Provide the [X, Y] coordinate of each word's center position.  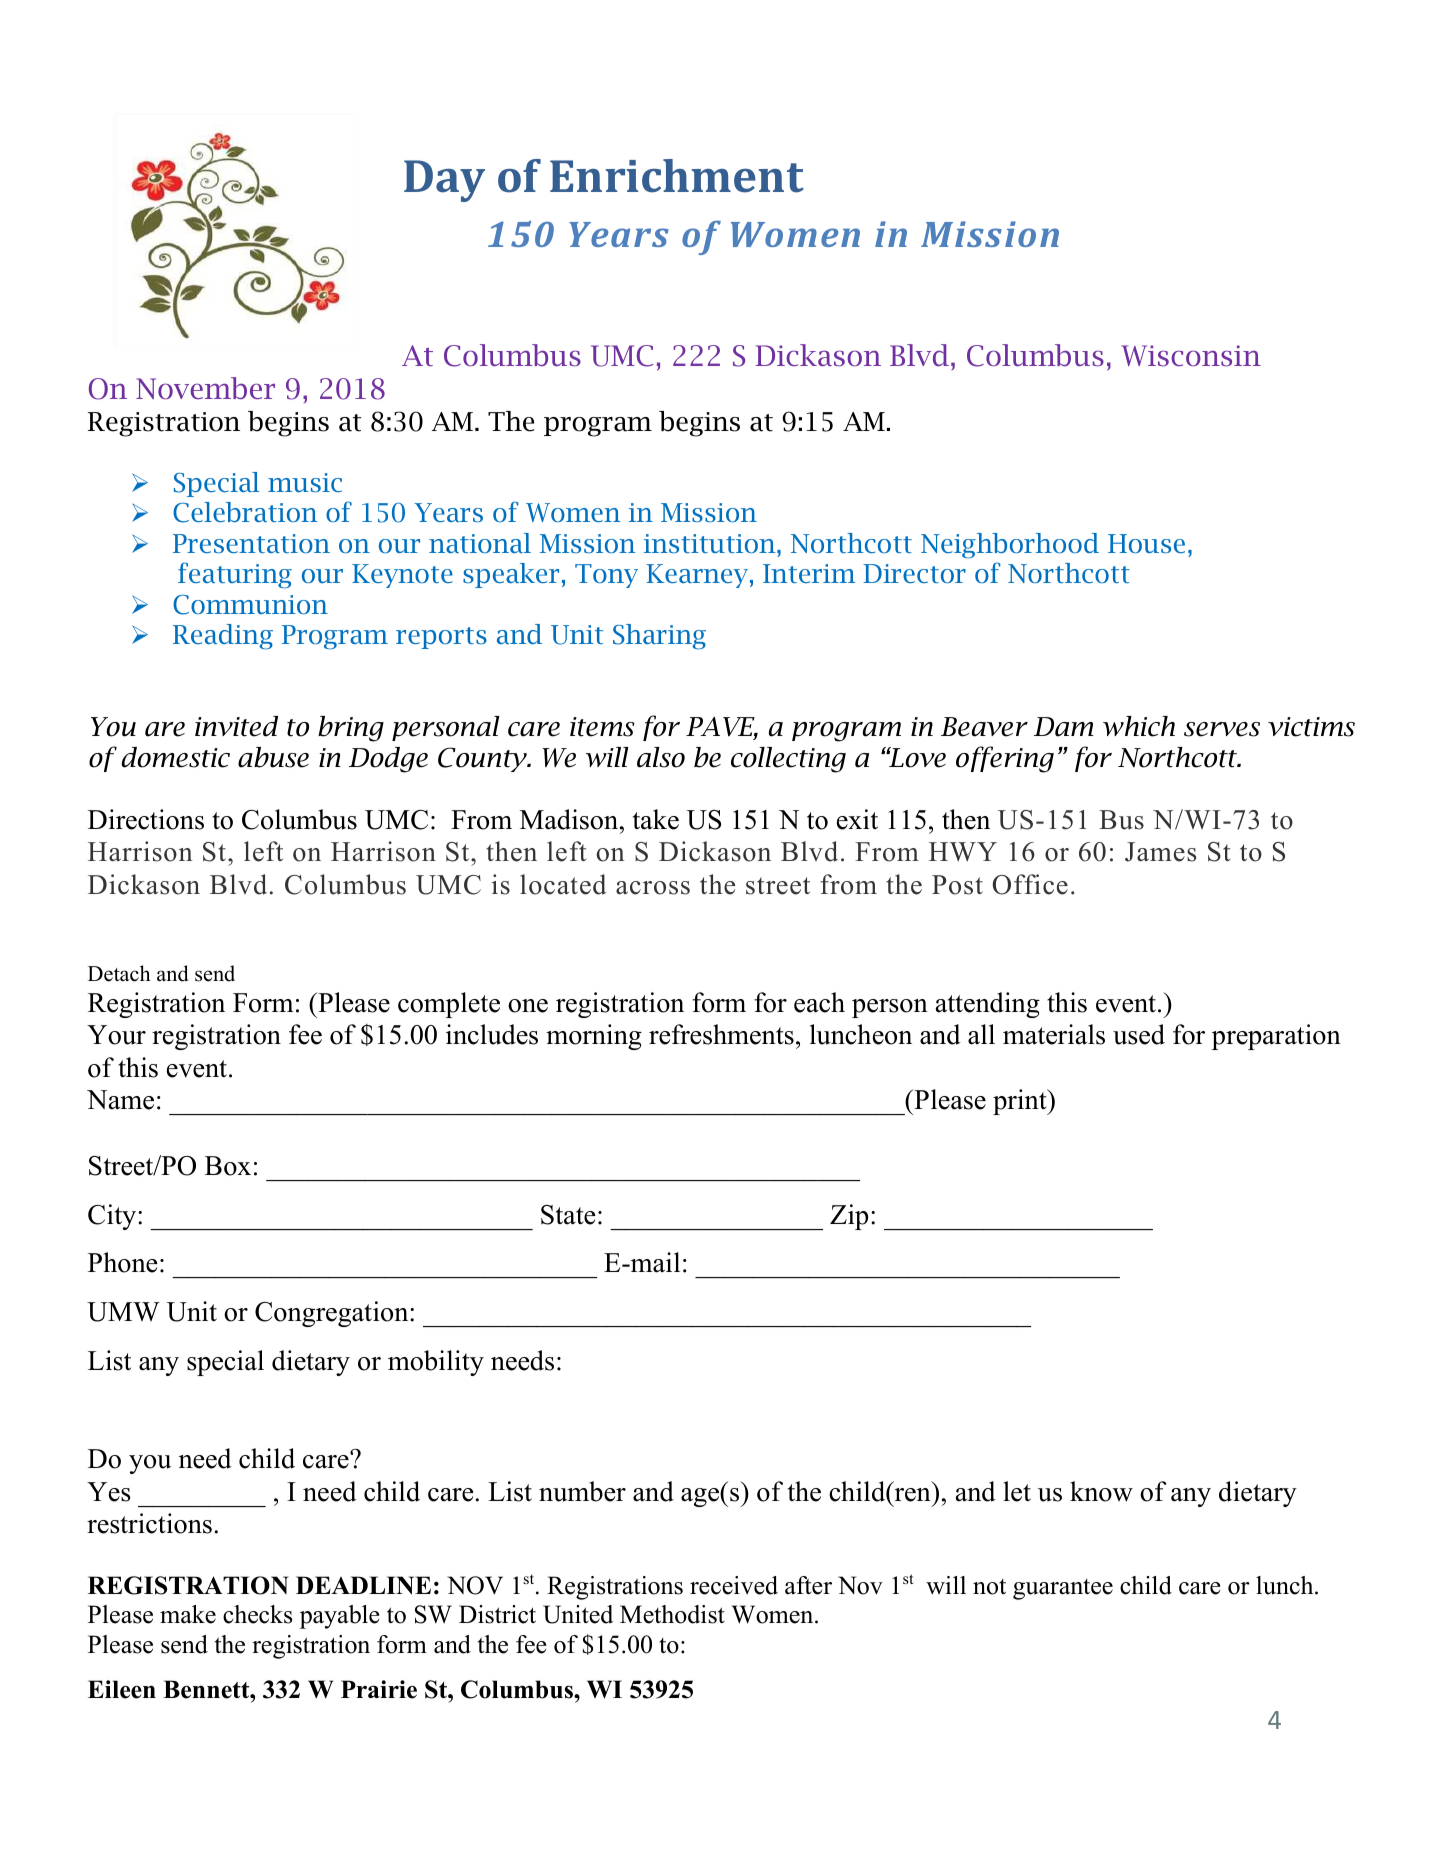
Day [444, 181]
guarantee [1063, 1589]
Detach [119, 973]
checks [257, 1614]
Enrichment [677, 176]
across [653, 888]
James [1160, 852]
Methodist [672, 1614]
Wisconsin [1191, 356]
